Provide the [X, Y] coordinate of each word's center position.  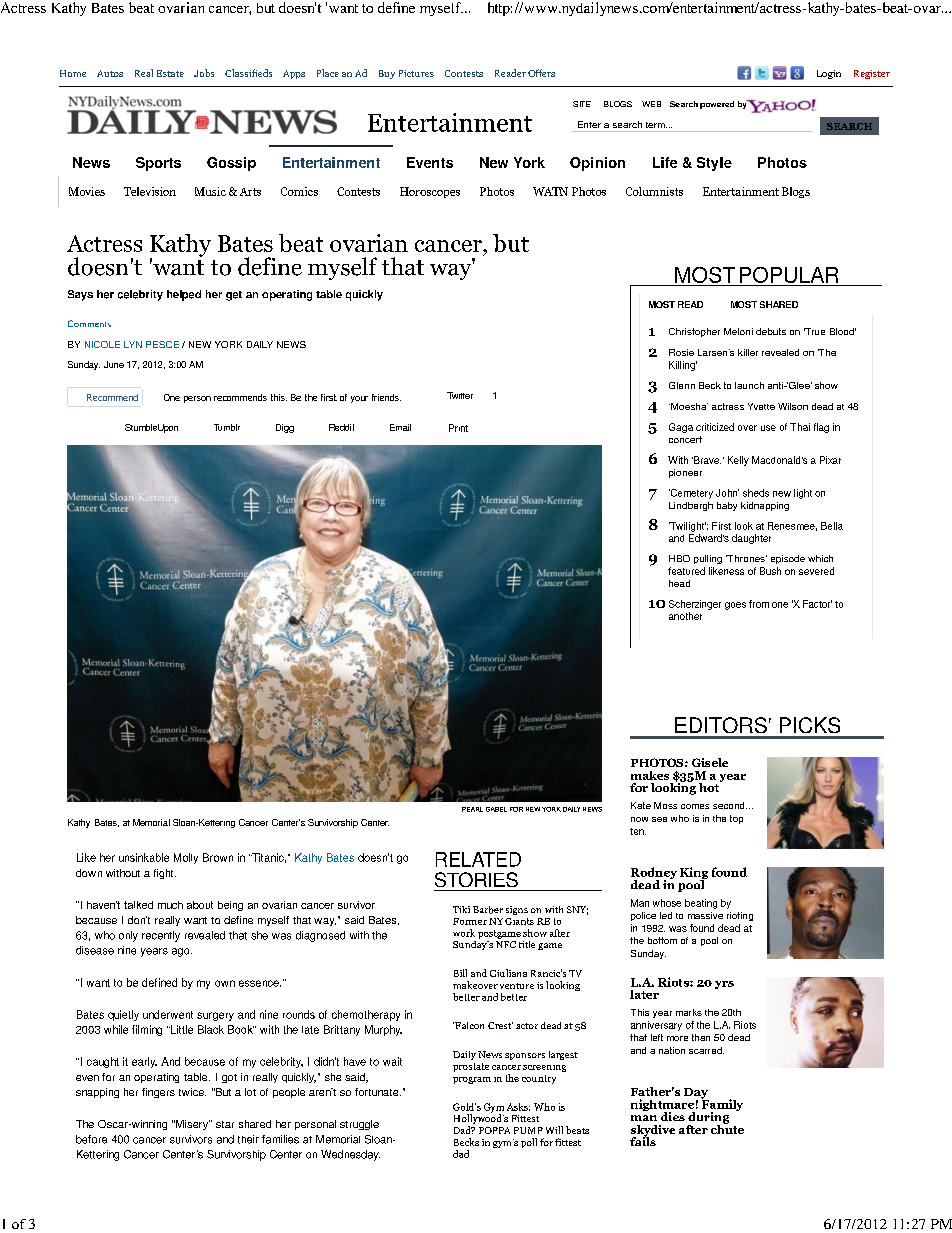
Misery [192, 1125]
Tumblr [227, 427]
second [730, 805]
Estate [170, 73]
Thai [800, 427]
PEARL [472, 809]
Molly [186, 858]
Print [458, 428]
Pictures [416, 73]
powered [717, 105]
